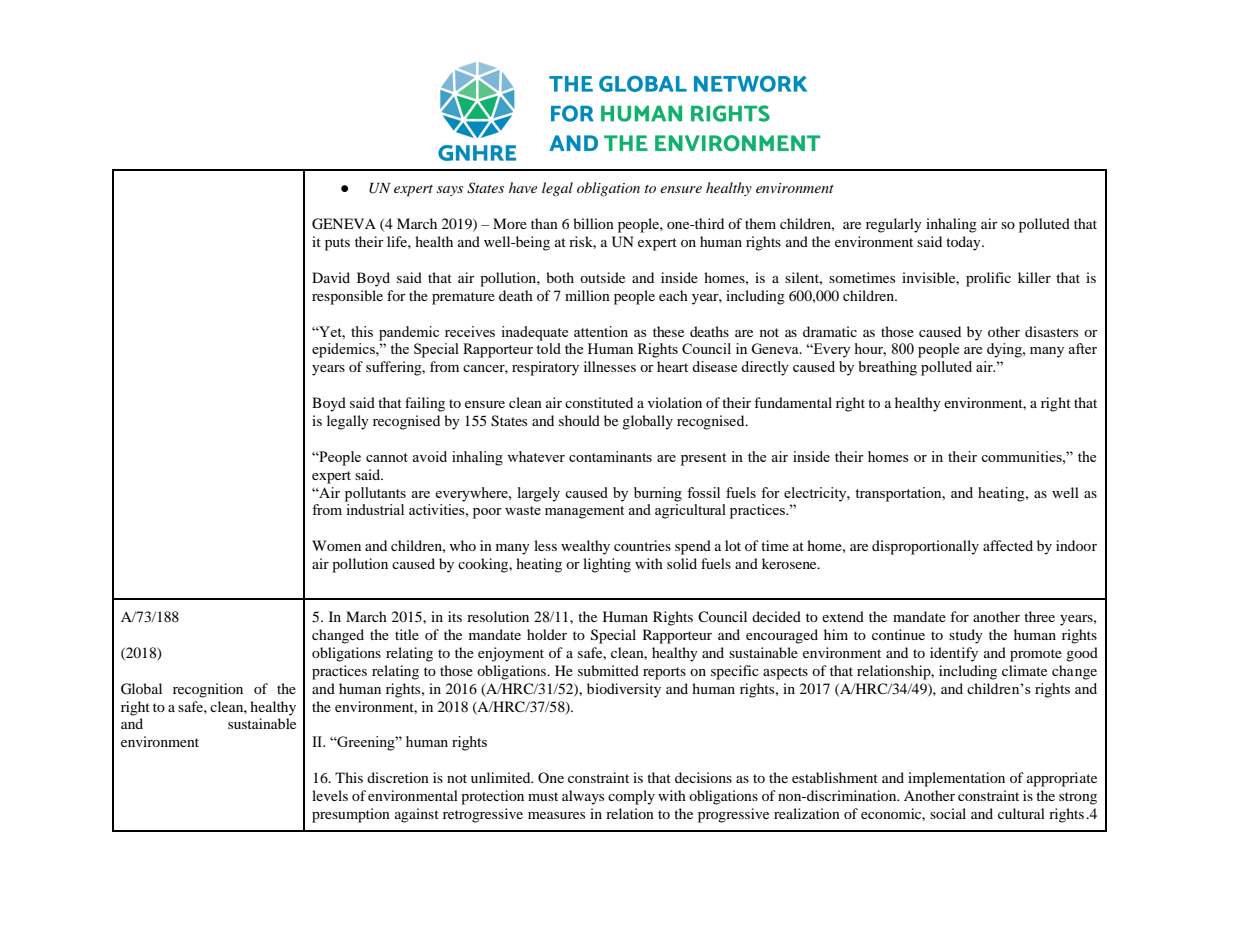  Describe the element at coordinates (887, 368) in the image. I see `breathing` at that location.
